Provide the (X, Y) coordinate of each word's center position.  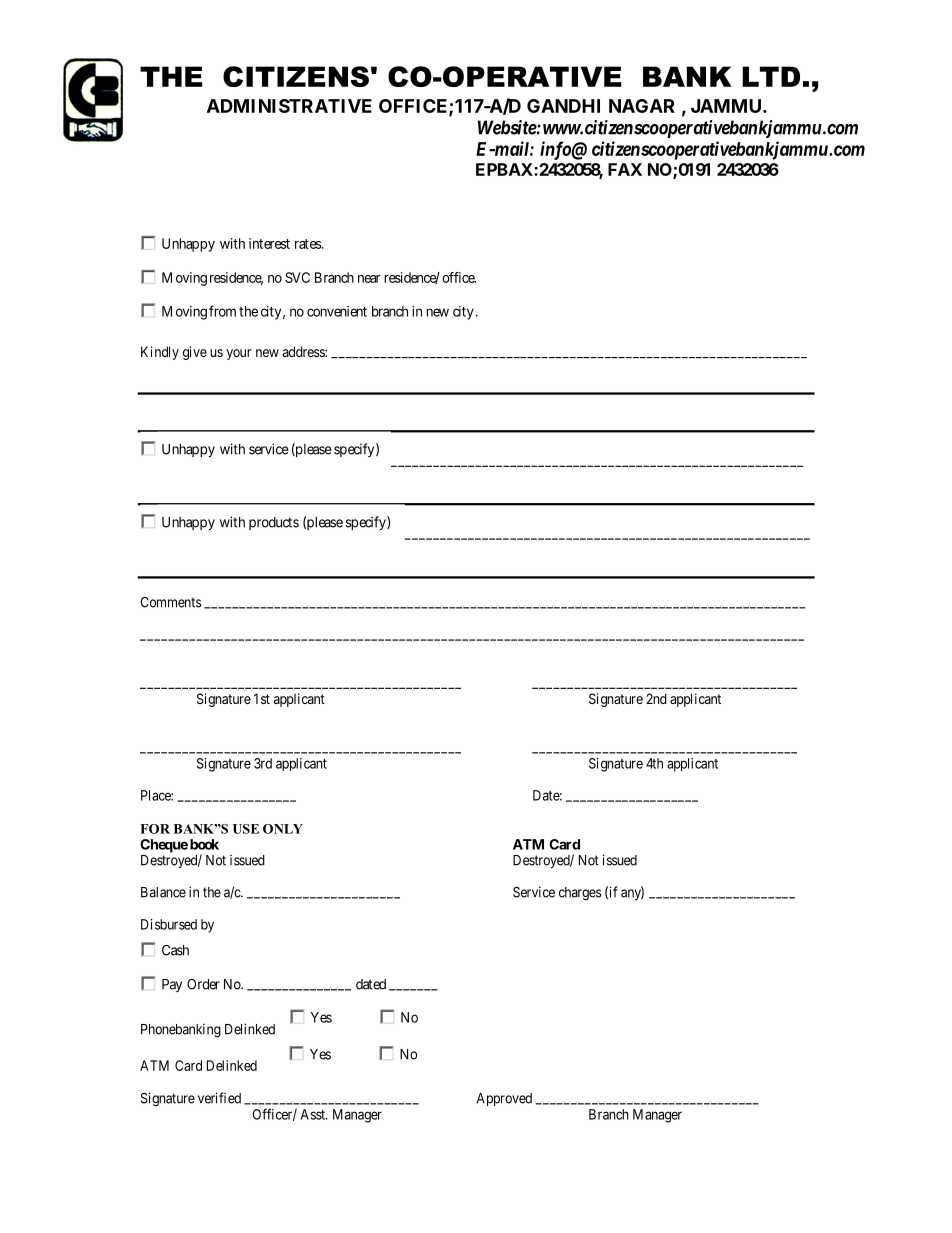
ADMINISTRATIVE (289, 106)
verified (219, 1098)
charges (580, 894)
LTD (771, 76)
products (274, 523)
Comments (170, 602)
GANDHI (563, 106)
